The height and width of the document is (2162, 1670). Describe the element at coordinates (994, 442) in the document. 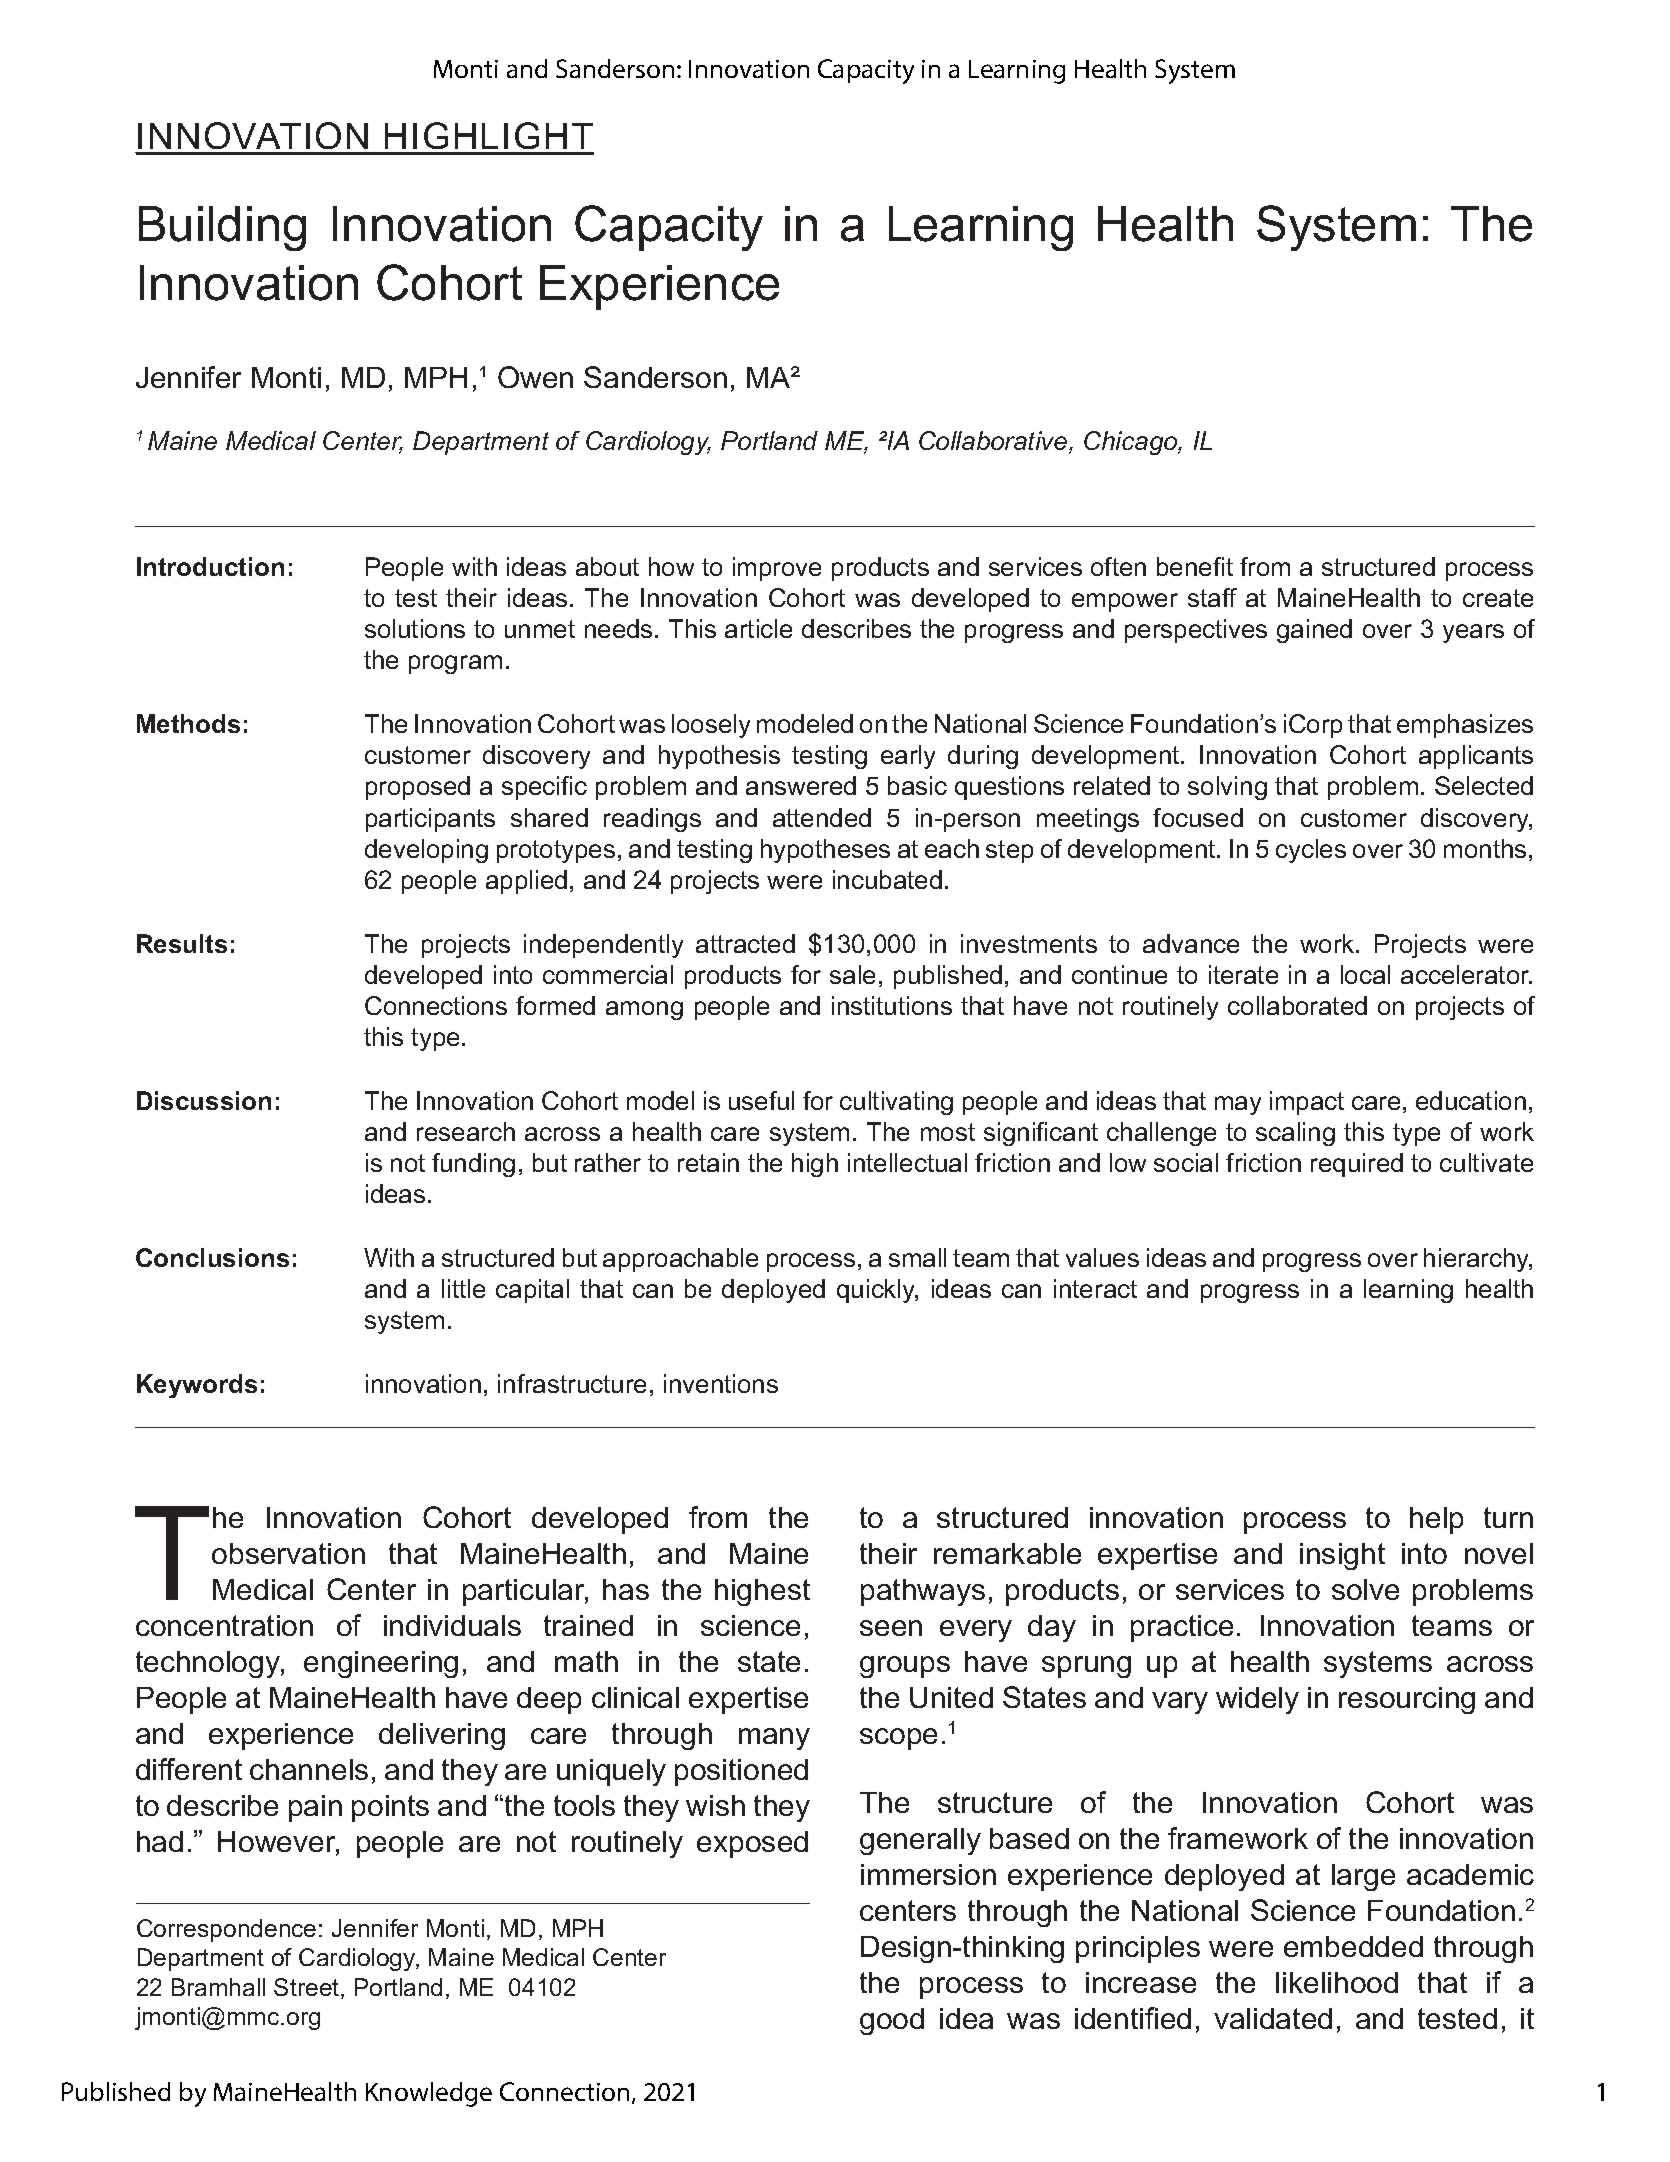

I see `Collaborative` at that location.
